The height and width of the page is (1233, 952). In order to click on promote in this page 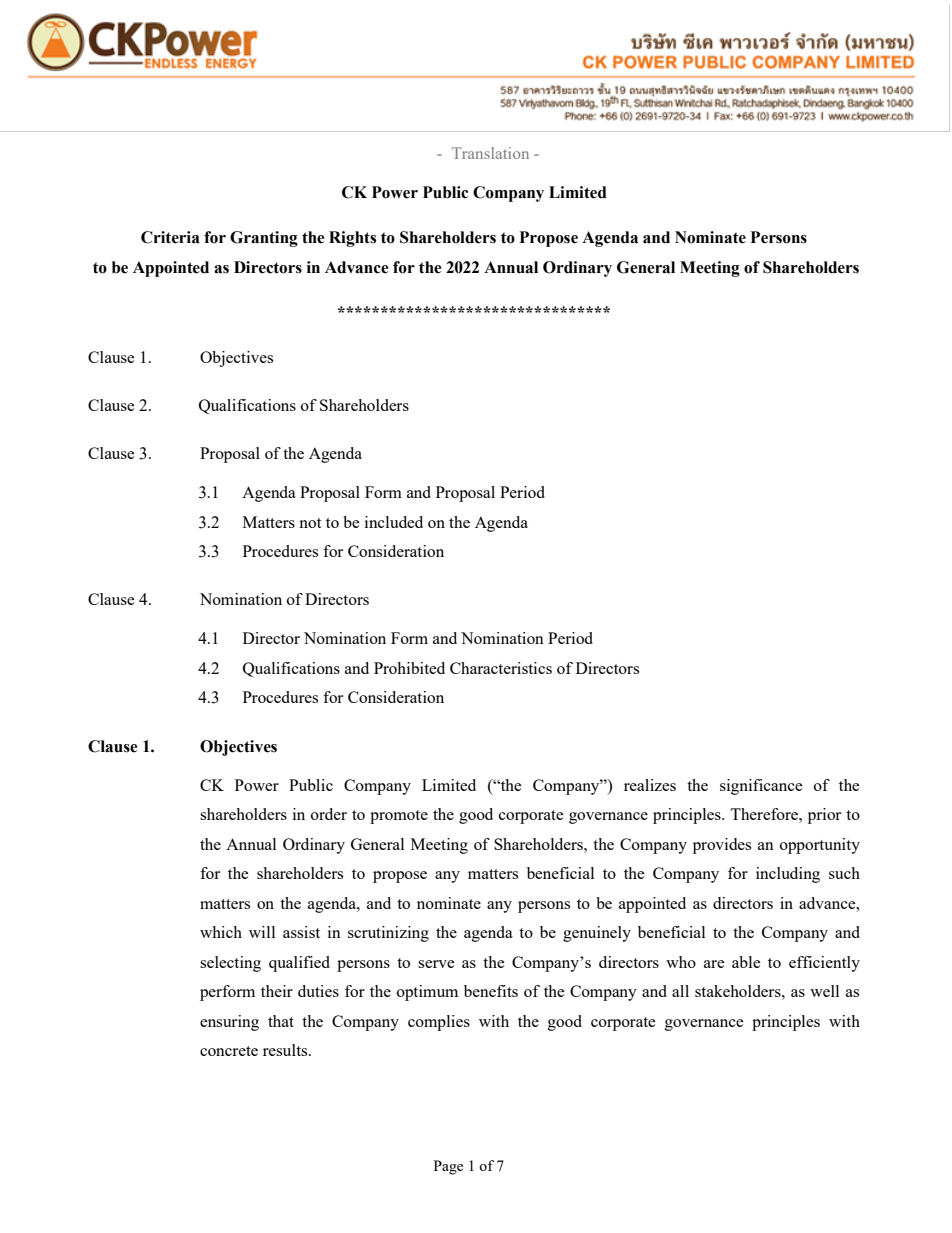, I will do `click(399, 817)`.
